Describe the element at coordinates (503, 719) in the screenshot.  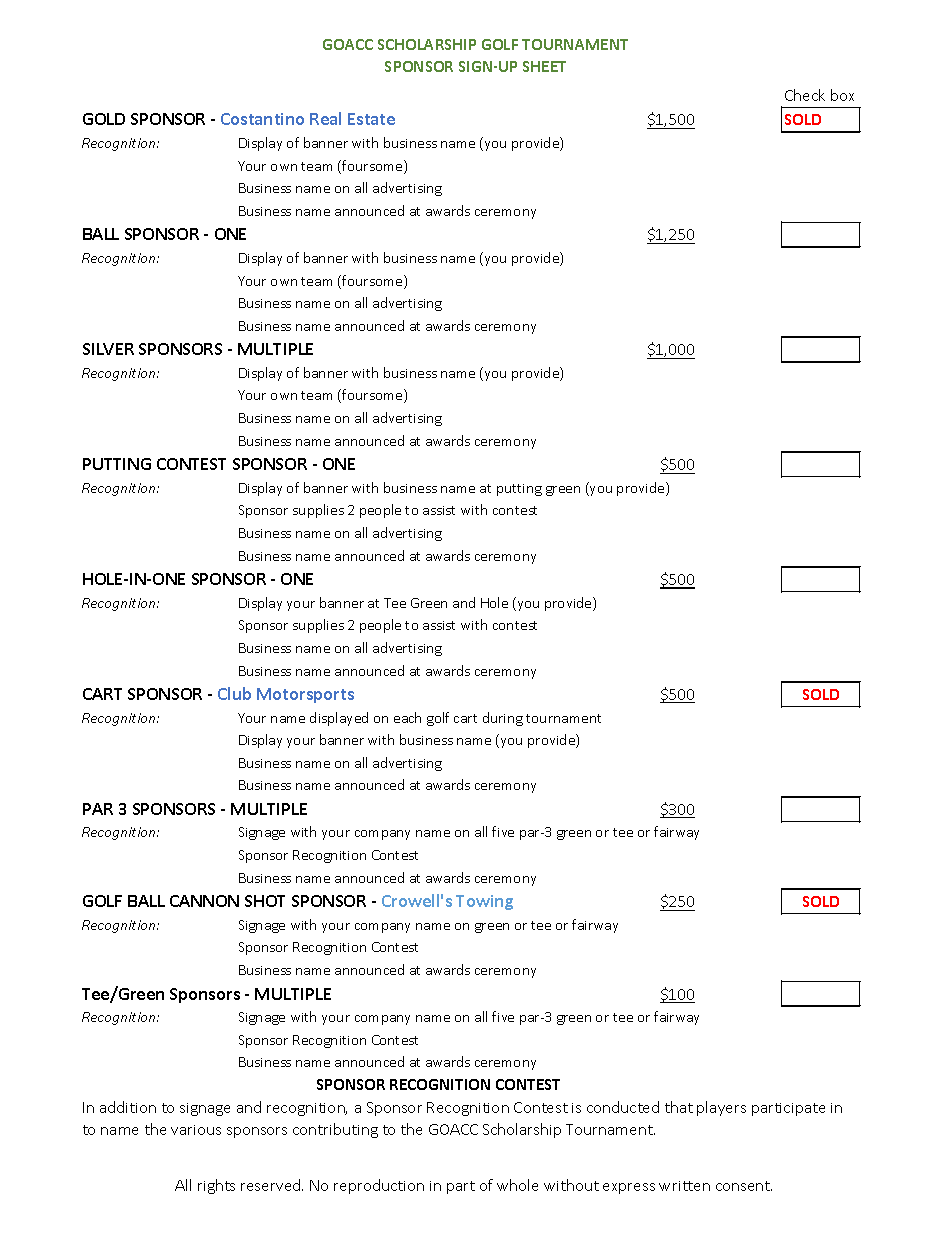
I see `during` at that location.
